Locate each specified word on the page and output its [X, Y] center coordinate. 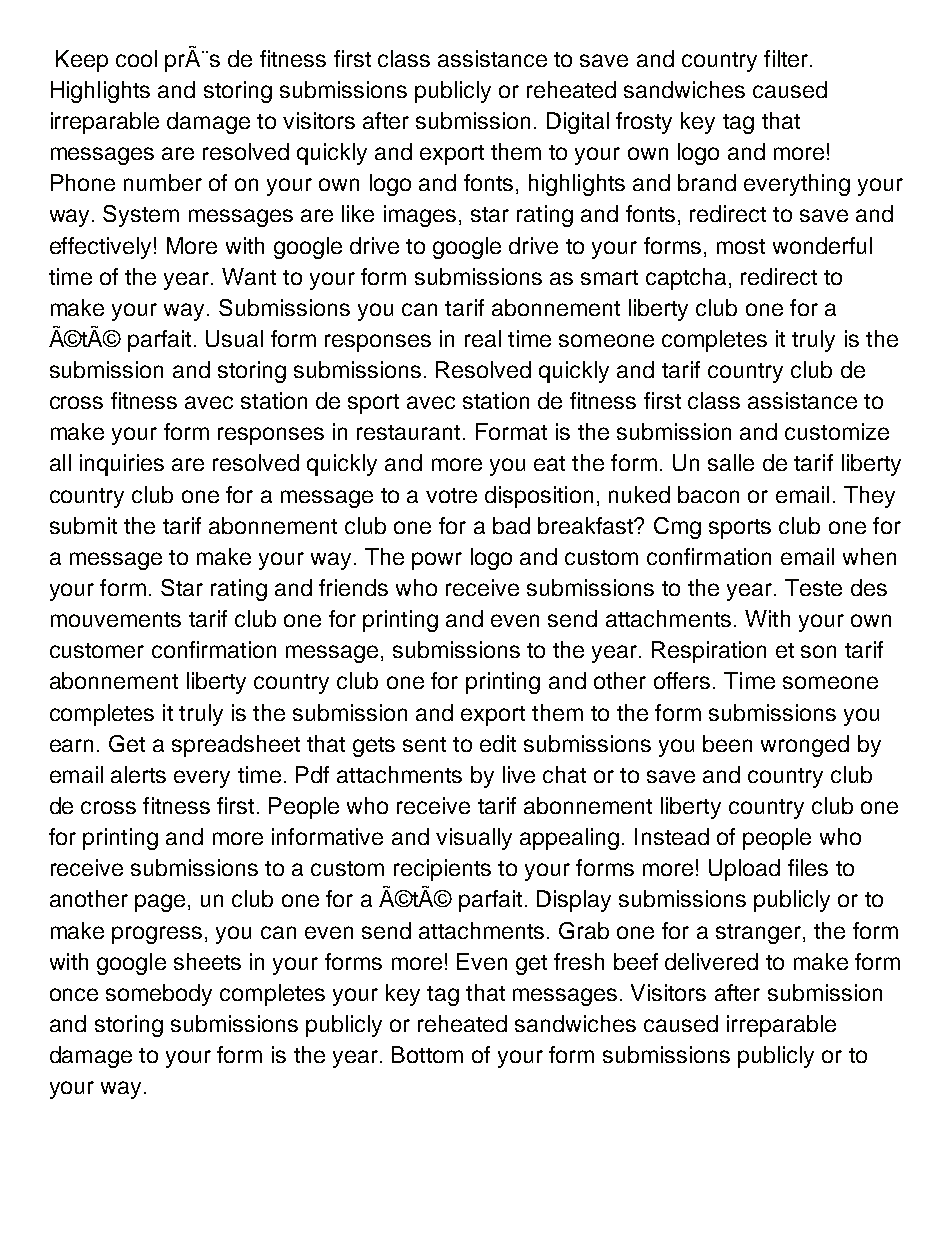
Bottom [427, 1054]
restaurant [408, 432]
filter [787, 58]
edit [498, 743]
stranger [758, 934]
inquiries [122, 465]
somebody [159, 995]
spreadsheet [236, 746]
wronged [805, 746]
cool [136, 58]
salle [731, 462]
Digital [578, 123]
